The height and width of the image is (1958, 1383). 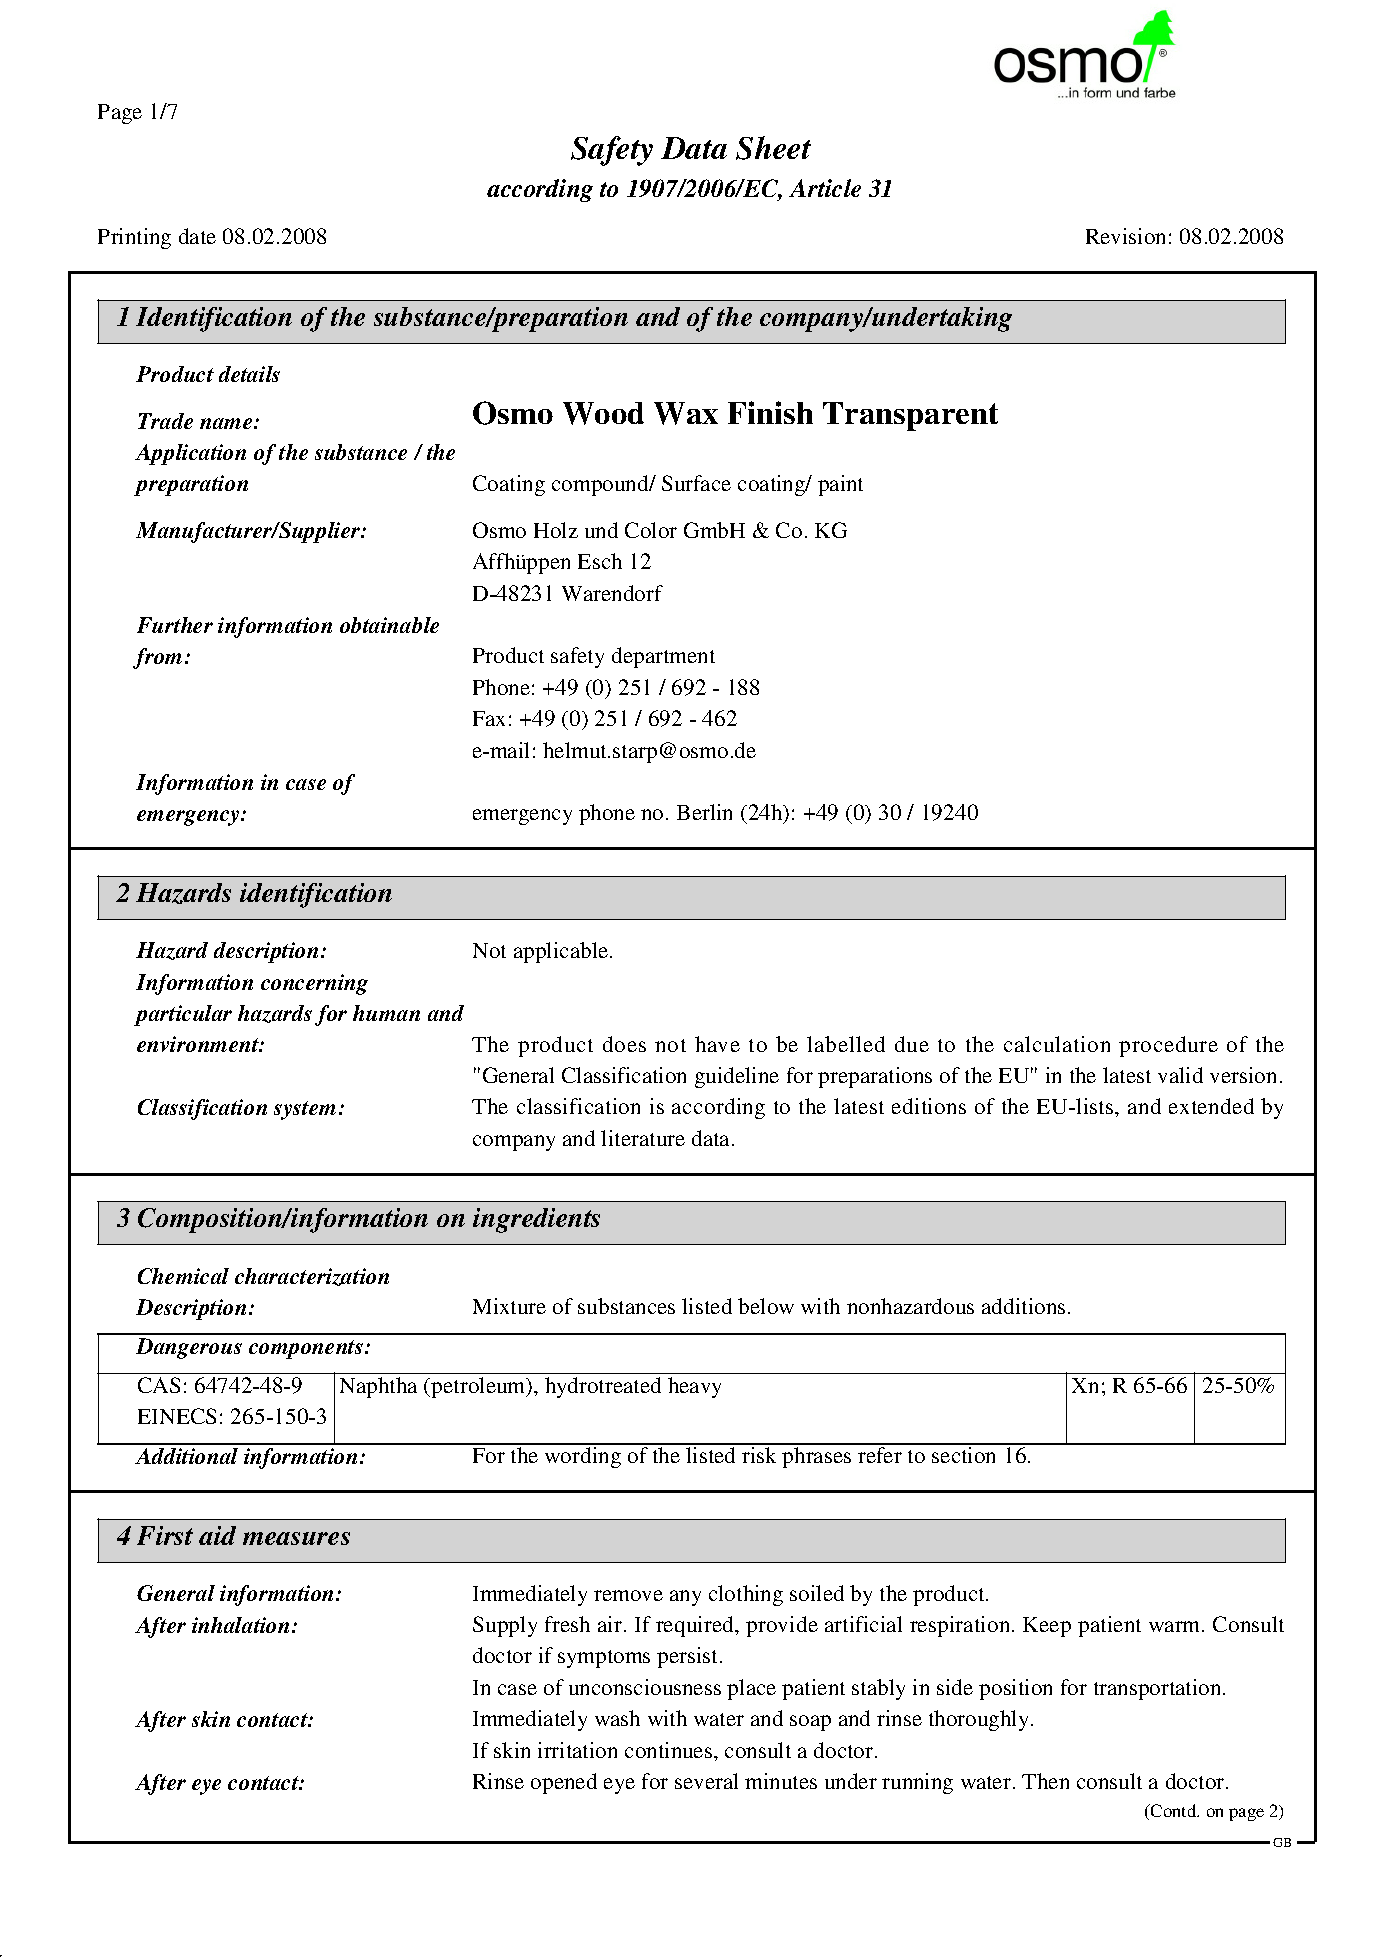 I want to click on calculation, so click(x=1057, y=1044).
